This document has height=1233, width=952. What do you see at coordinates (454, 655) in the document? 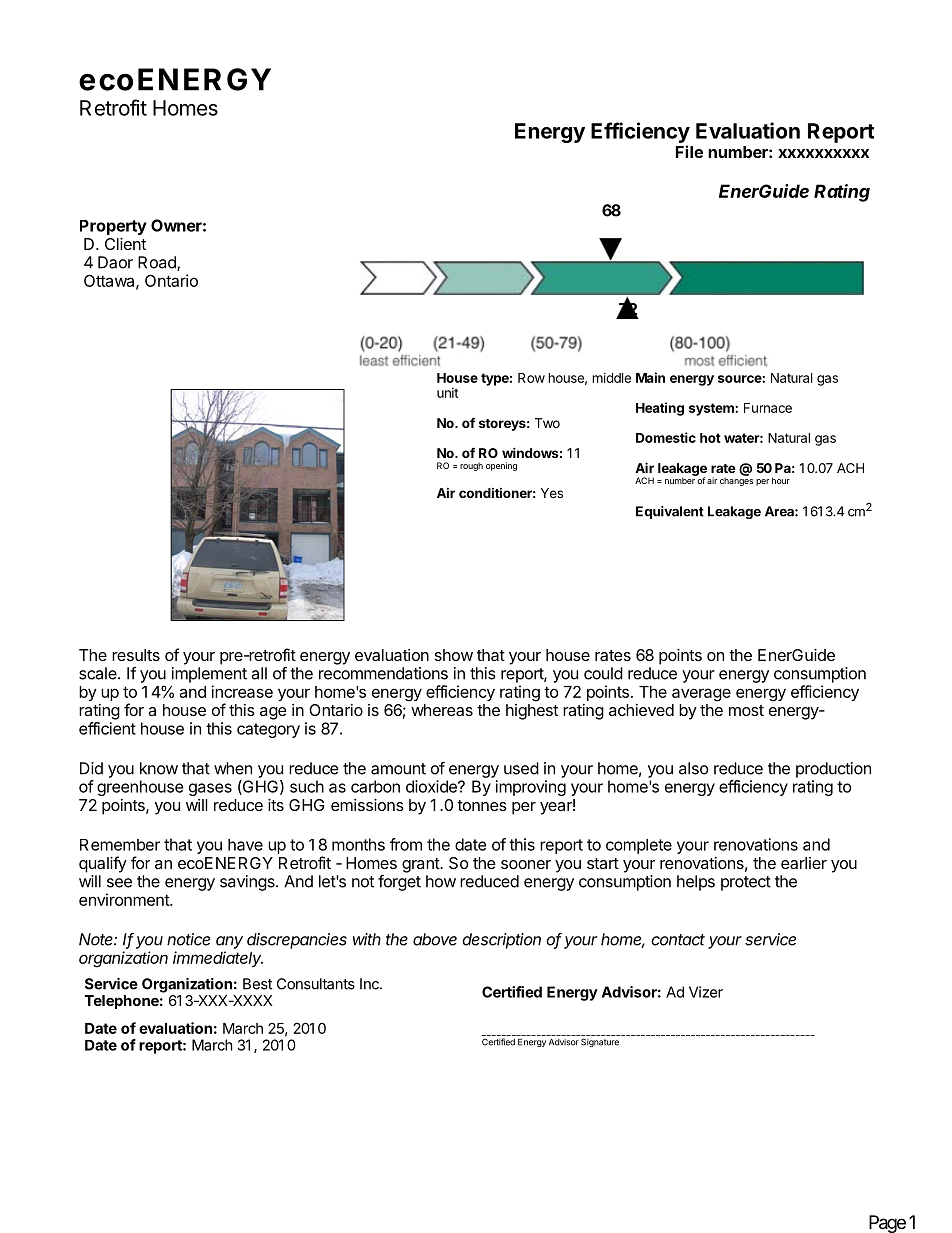
I see `show` at bounding box center [454, 655].
